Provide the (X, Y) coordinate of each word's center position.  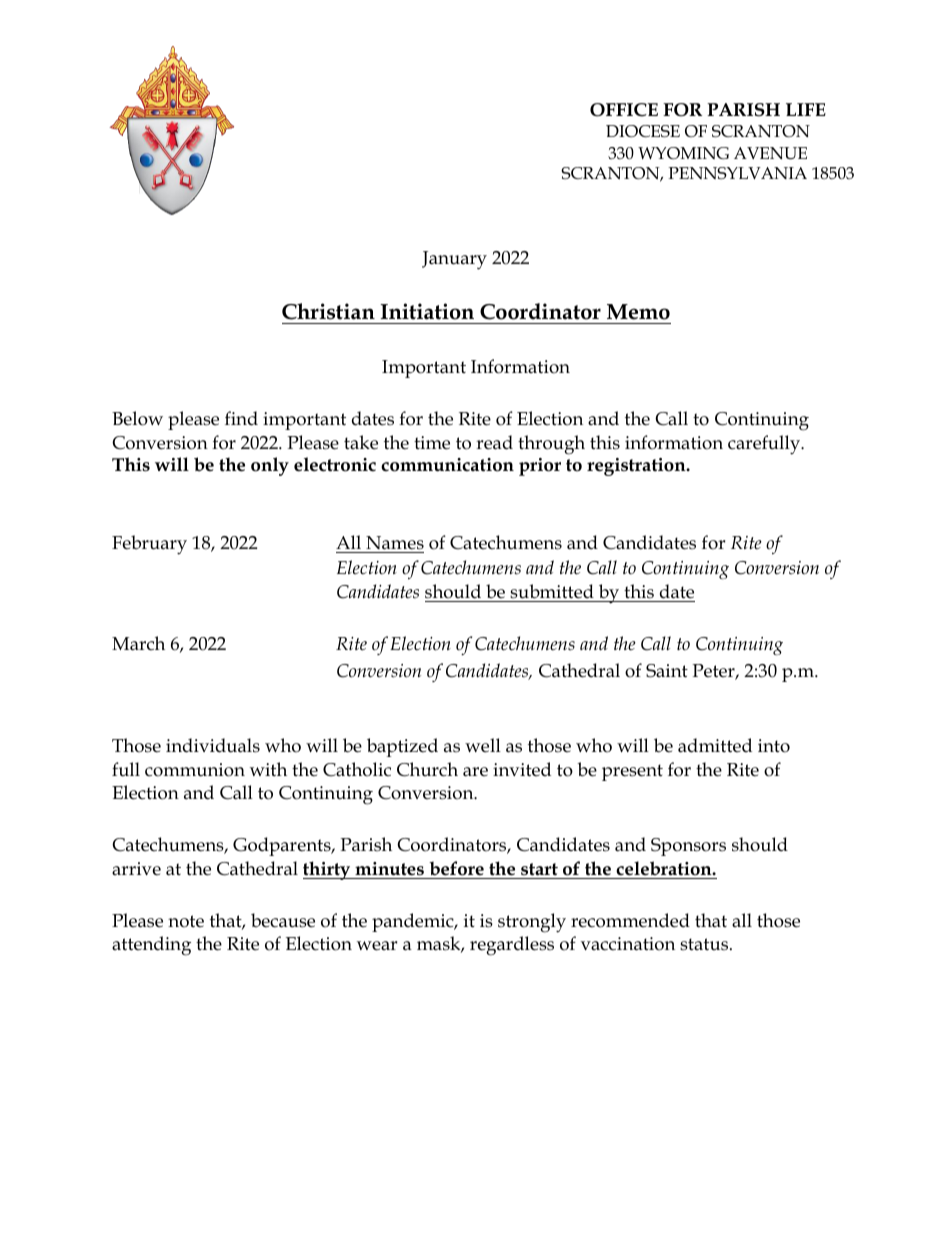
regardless (512, 946)
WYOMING (683, 153)
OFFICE (624, 110)
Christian (328, 311)
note (186, 921)
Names (395, 543)
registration (637, 467)
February (149, 545)
